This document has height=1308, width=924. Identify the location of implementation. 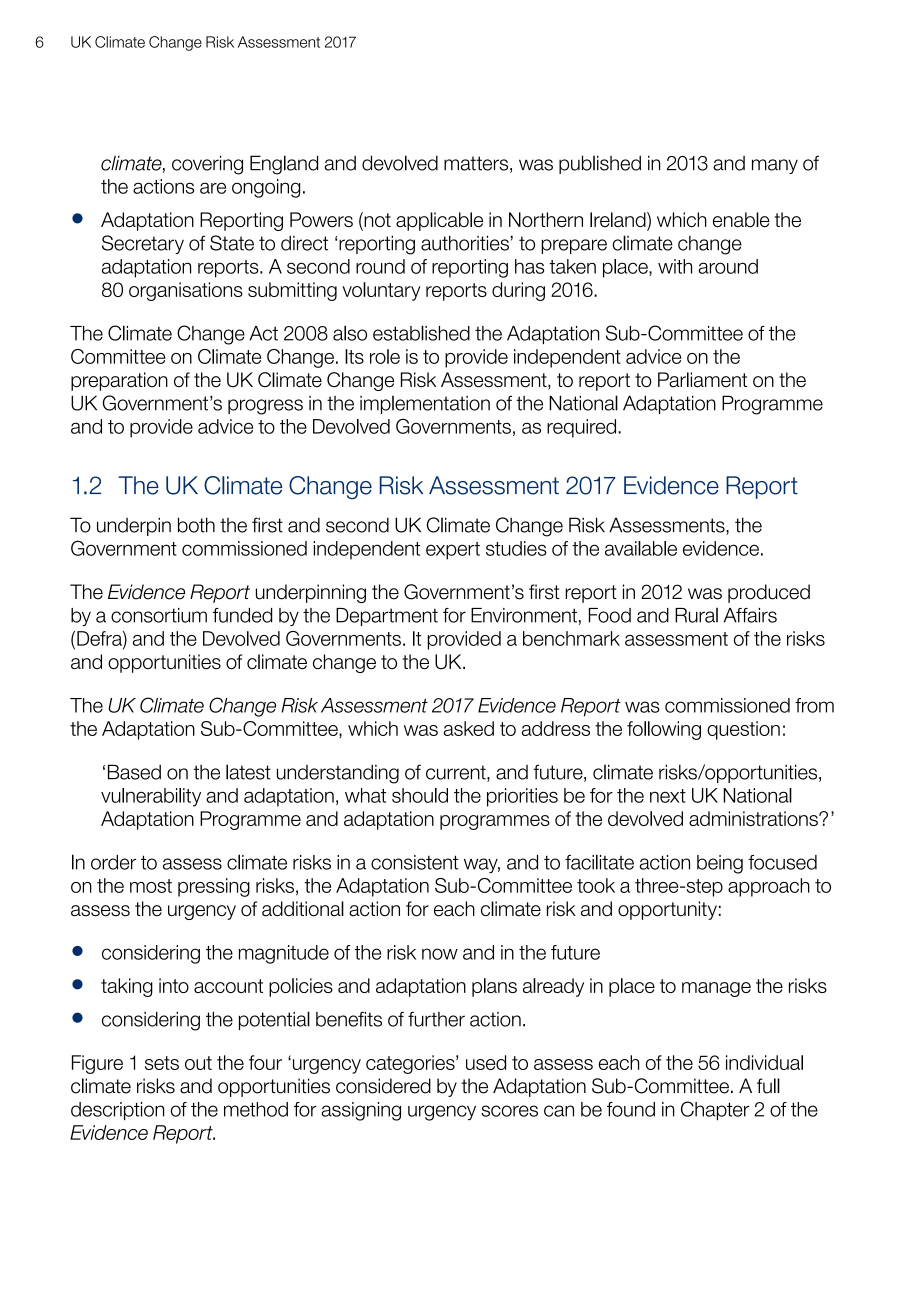
(425, 405).
